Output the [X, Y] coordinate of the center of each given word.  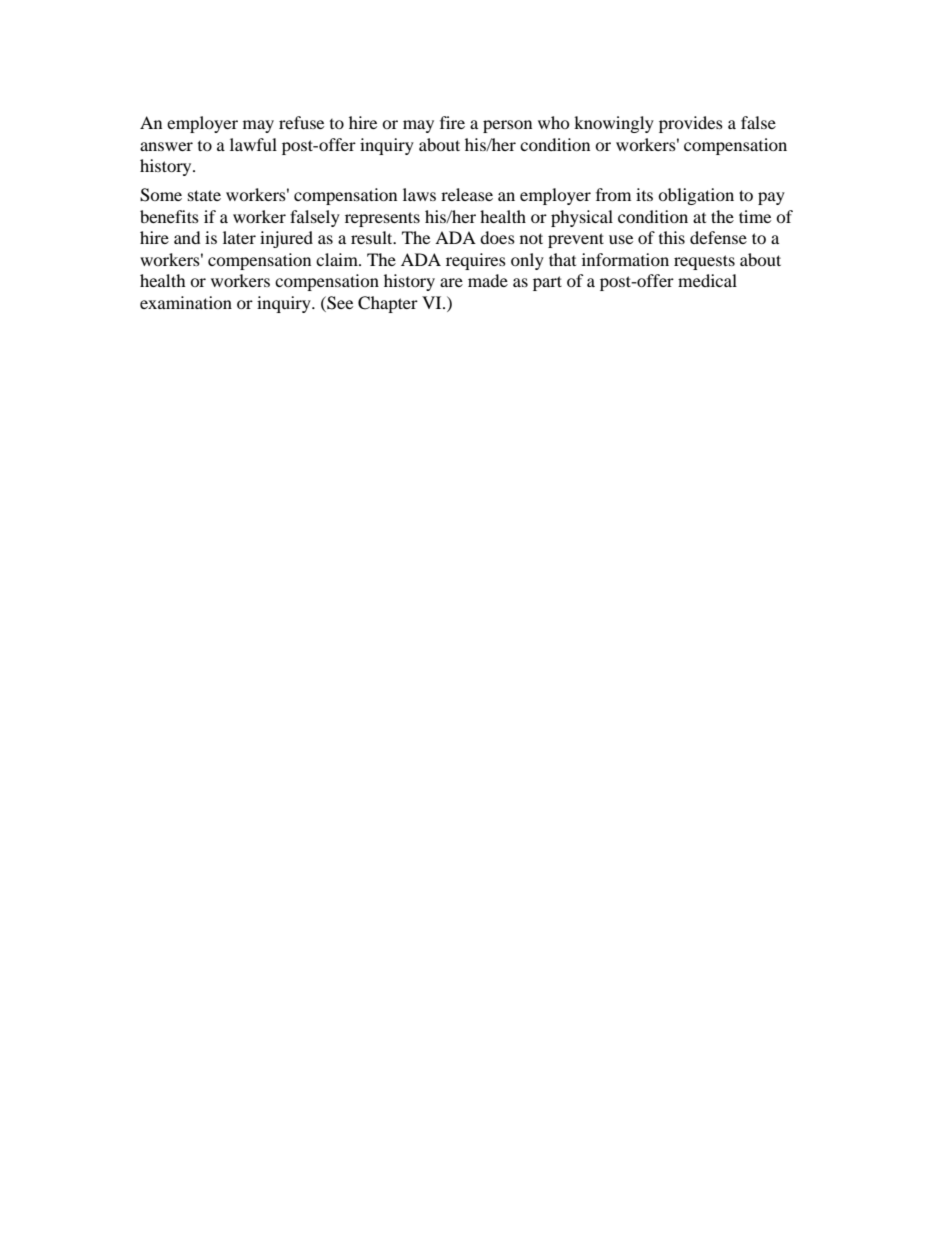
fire [452, 122]
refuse [301, 122]
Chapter [388, 304]
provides [691, 124]
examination [186, 302]
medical [707, 280]
